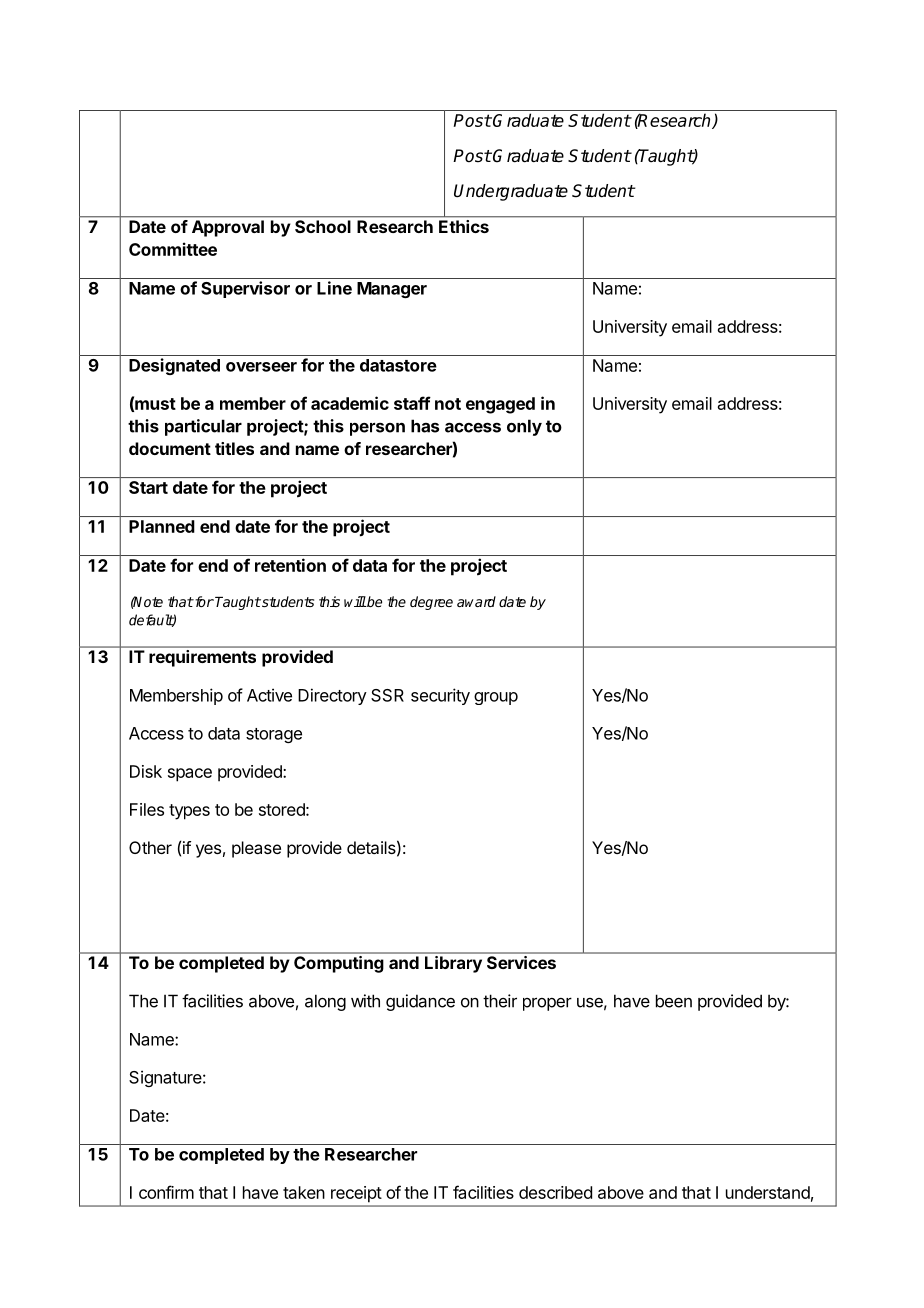 This screenshot has width=924, height=1308. I want to click on group, so click(496, 698).
